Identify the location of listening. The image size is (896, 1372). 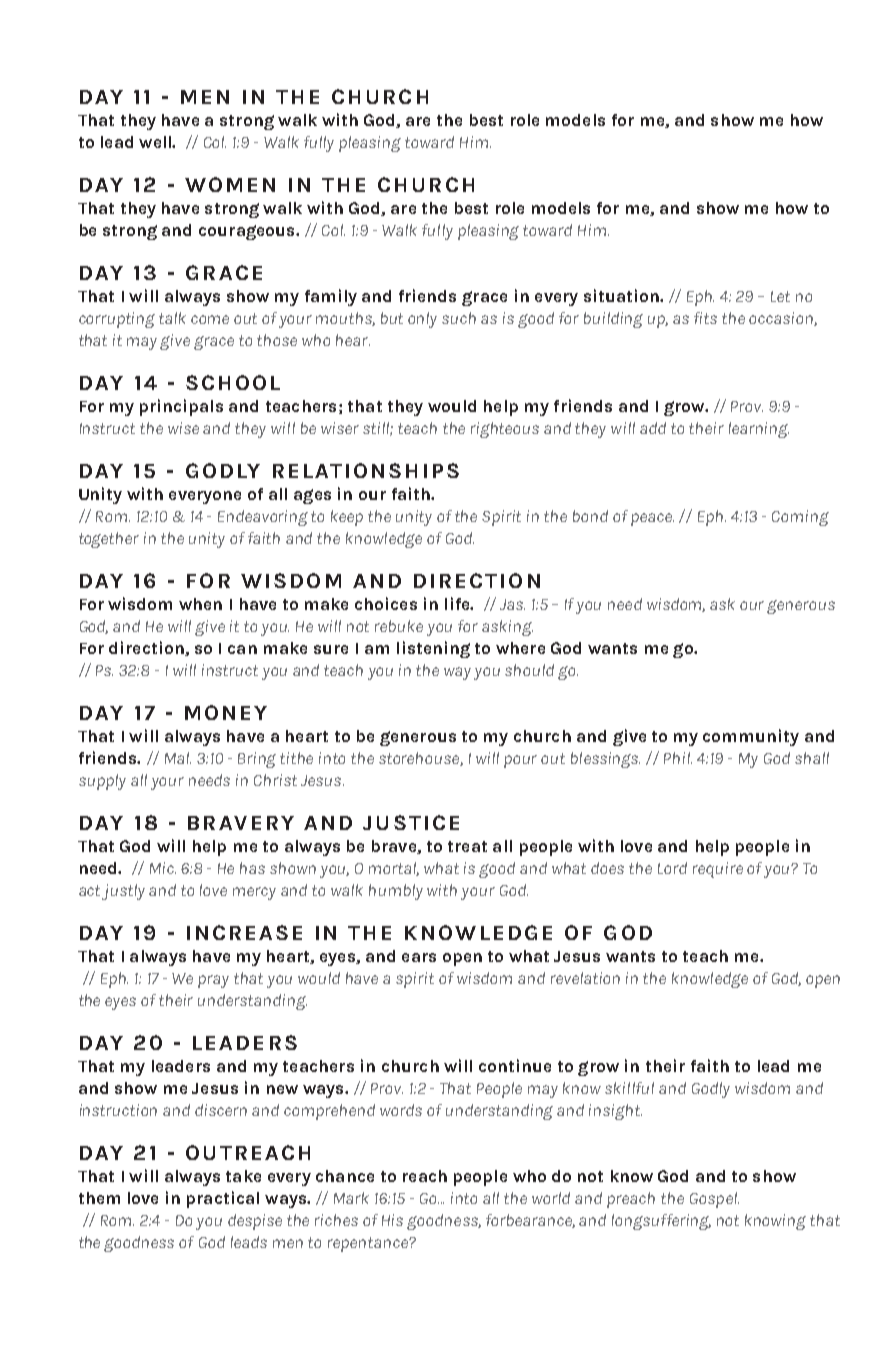
(433, 649).
